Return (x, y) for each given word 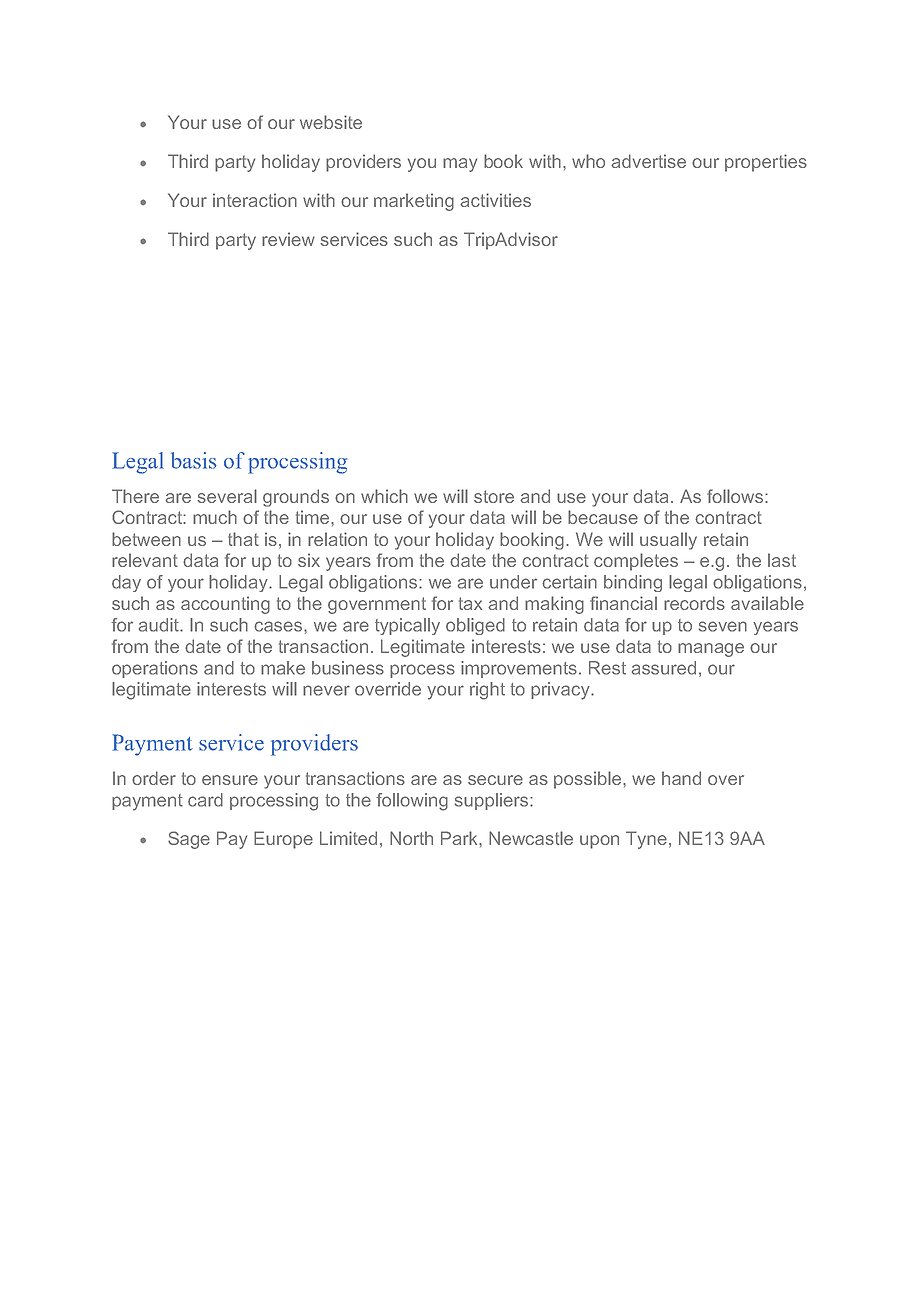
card (205, 800)
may (460, 165)
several (227, 496)
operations (155, 669)
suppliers (493, 801)
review (288, 239)
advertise (648, 161)
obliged (475, 626)
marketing (414, 202)
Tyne (646, 840)
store (494, 496)
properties (766, 163)
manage (711, 650)
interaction (255, 200)
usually (668, 541)
